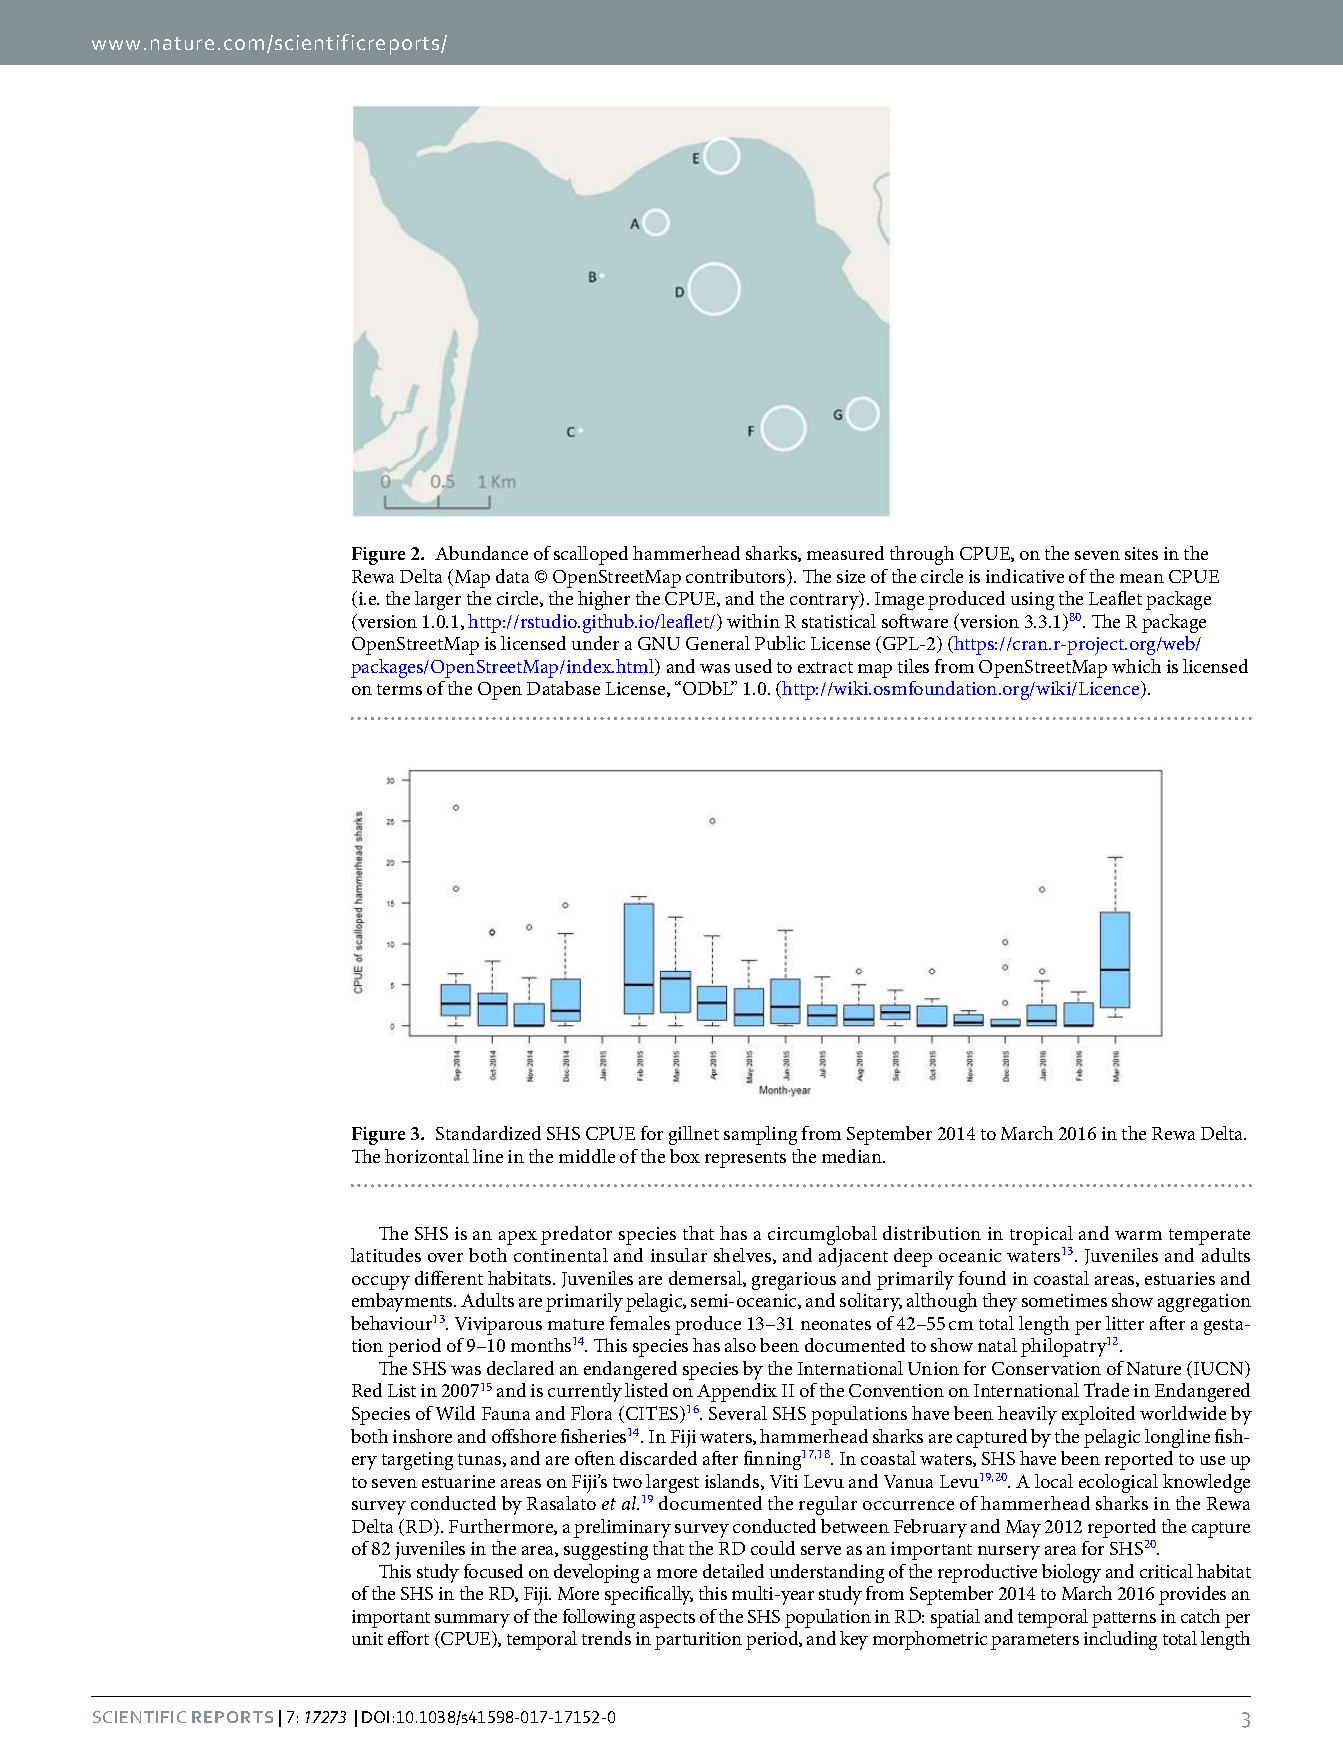 The height and width of the page is (1764, 1343). What do you see at coordinates (488, 1133) in the page?
I see `Standardized` at bounding box center [488, 1133].
